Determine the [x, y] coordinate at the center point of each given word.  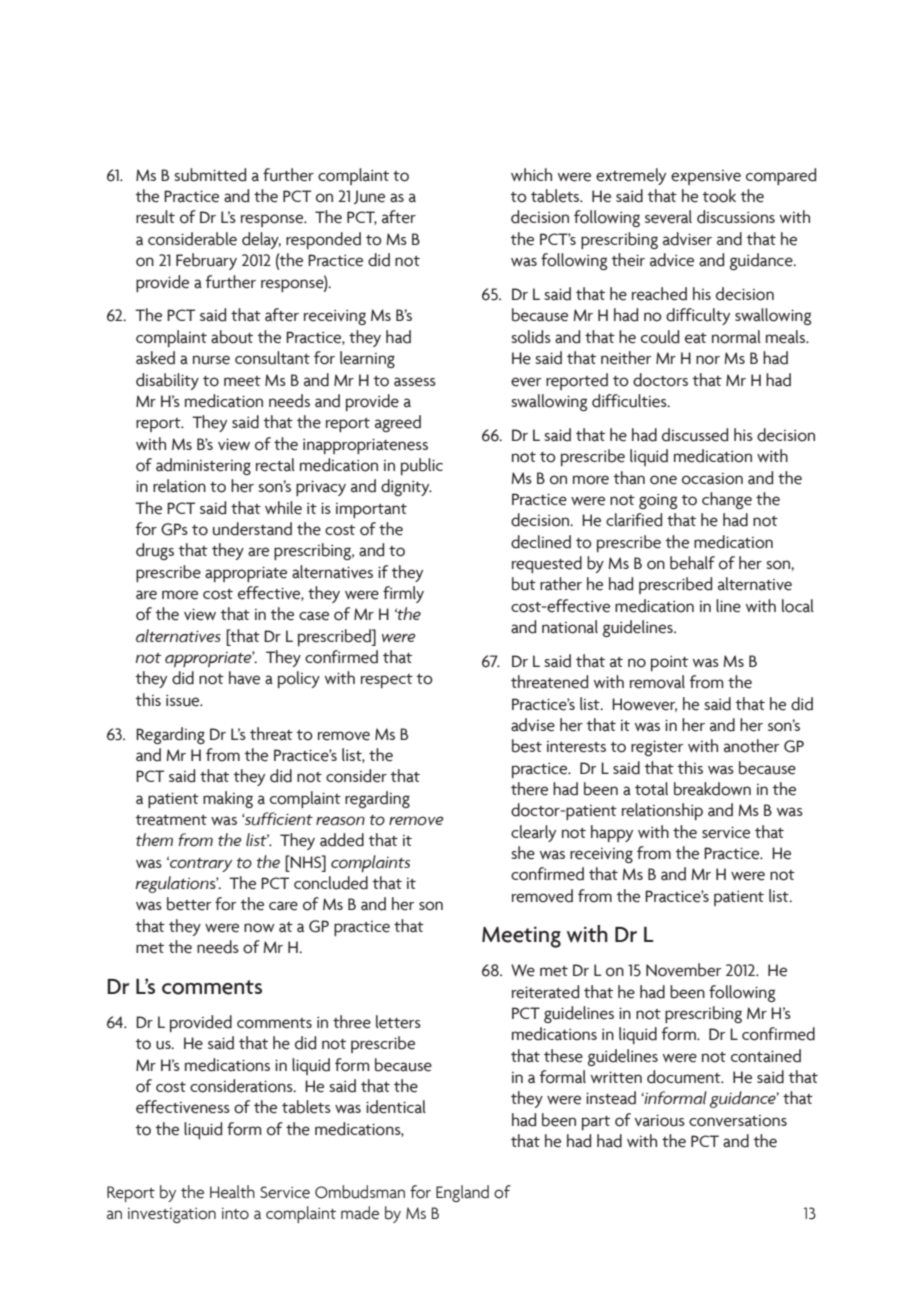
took [719, 196]
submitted [210, 175]
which [531, 174]
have [244, 678]
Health [232, 1192]
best [527, 746]
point [669, 663]
